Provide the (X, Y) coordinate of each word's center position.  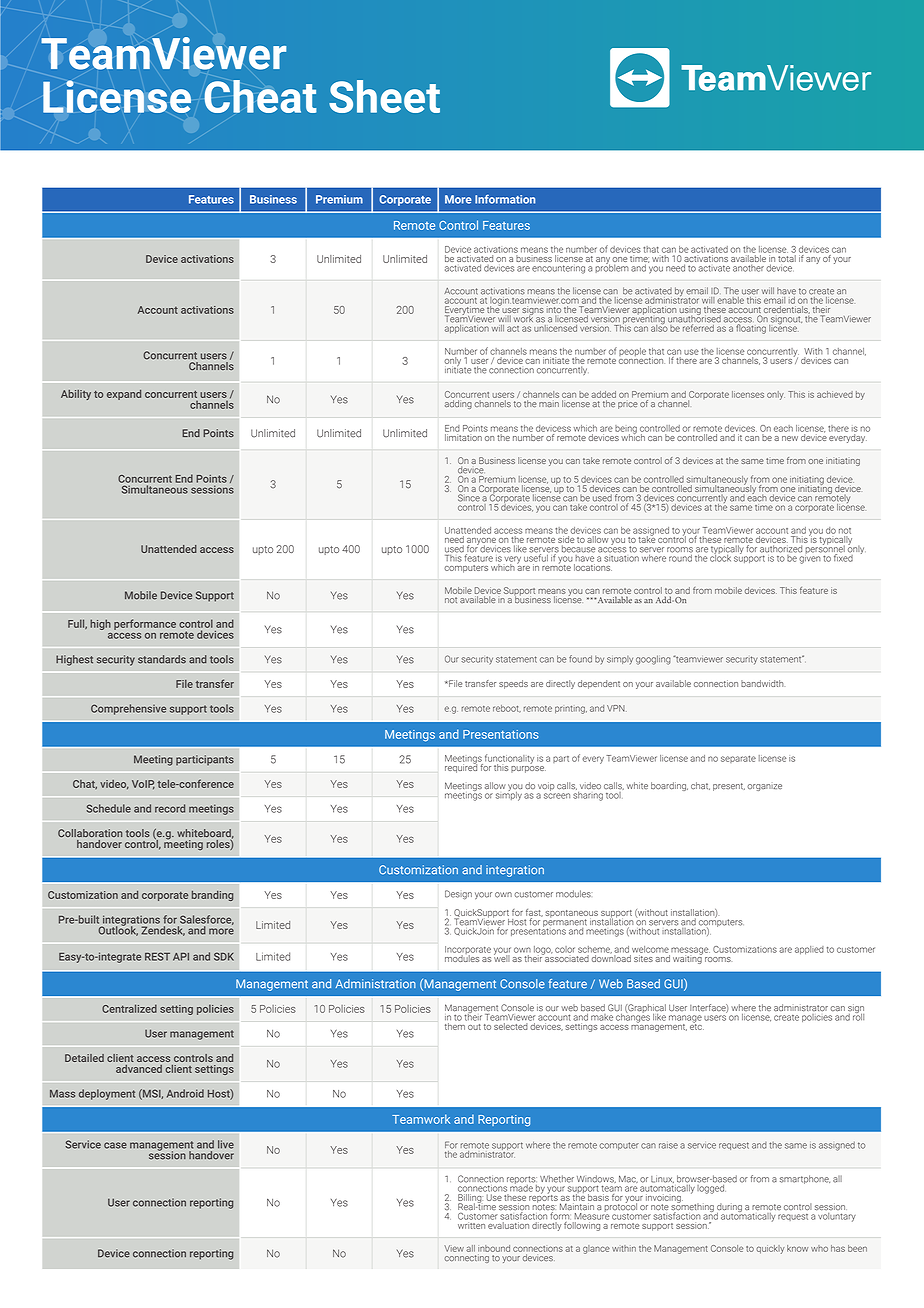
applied (809, 950)
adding (458, 404)
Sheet (384, 96)
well (502, 957)
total (787, 258)
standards (162, 659)
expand (124, 395)
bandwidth (762, 683)
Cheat (260, 96)
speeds (513, 684)
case (115, 1145)
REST (157, 956)
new (790, 438)
